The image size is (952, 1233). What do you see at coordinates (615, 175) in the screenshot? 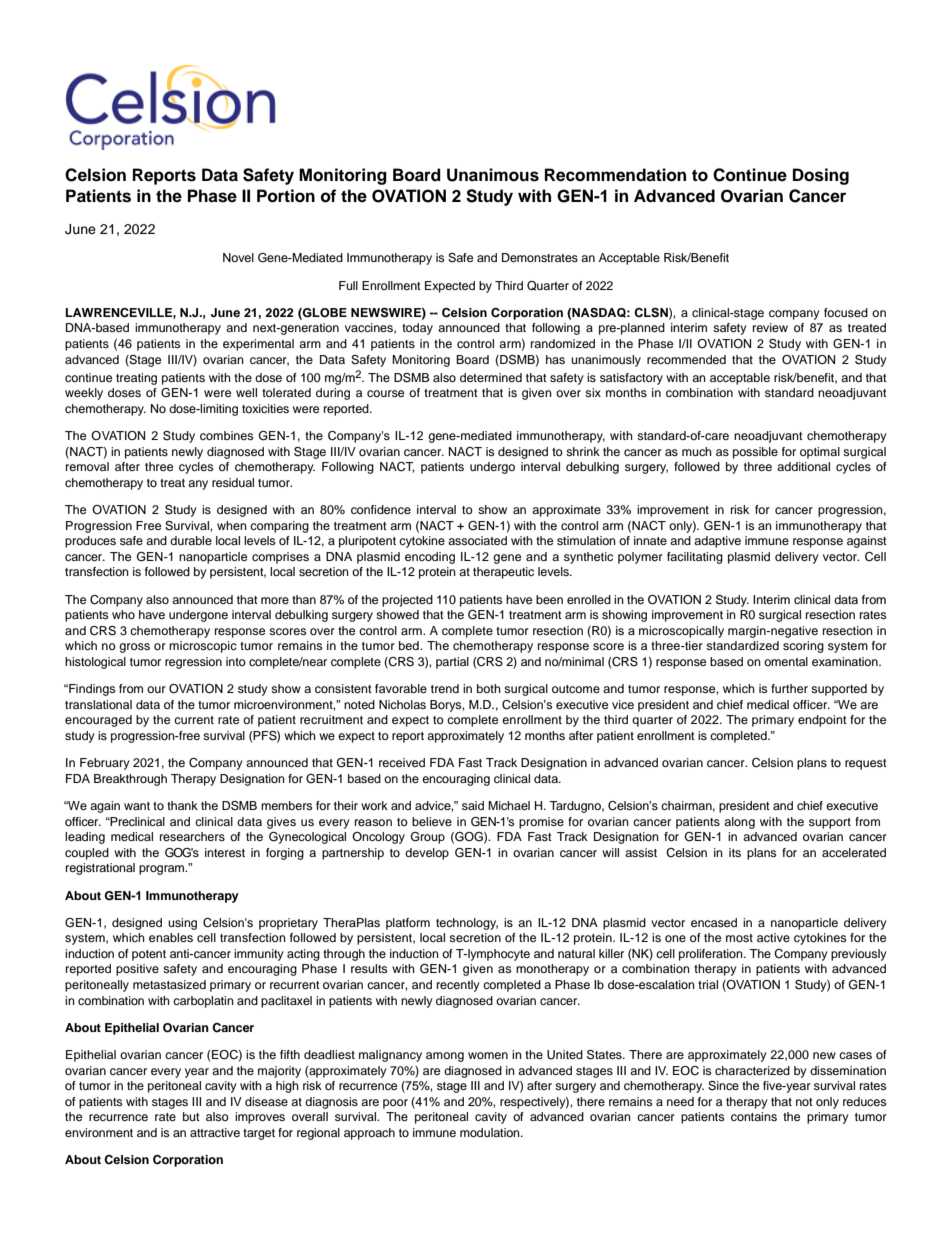
I see `Recommendation` at bounding box center [615, 175].
